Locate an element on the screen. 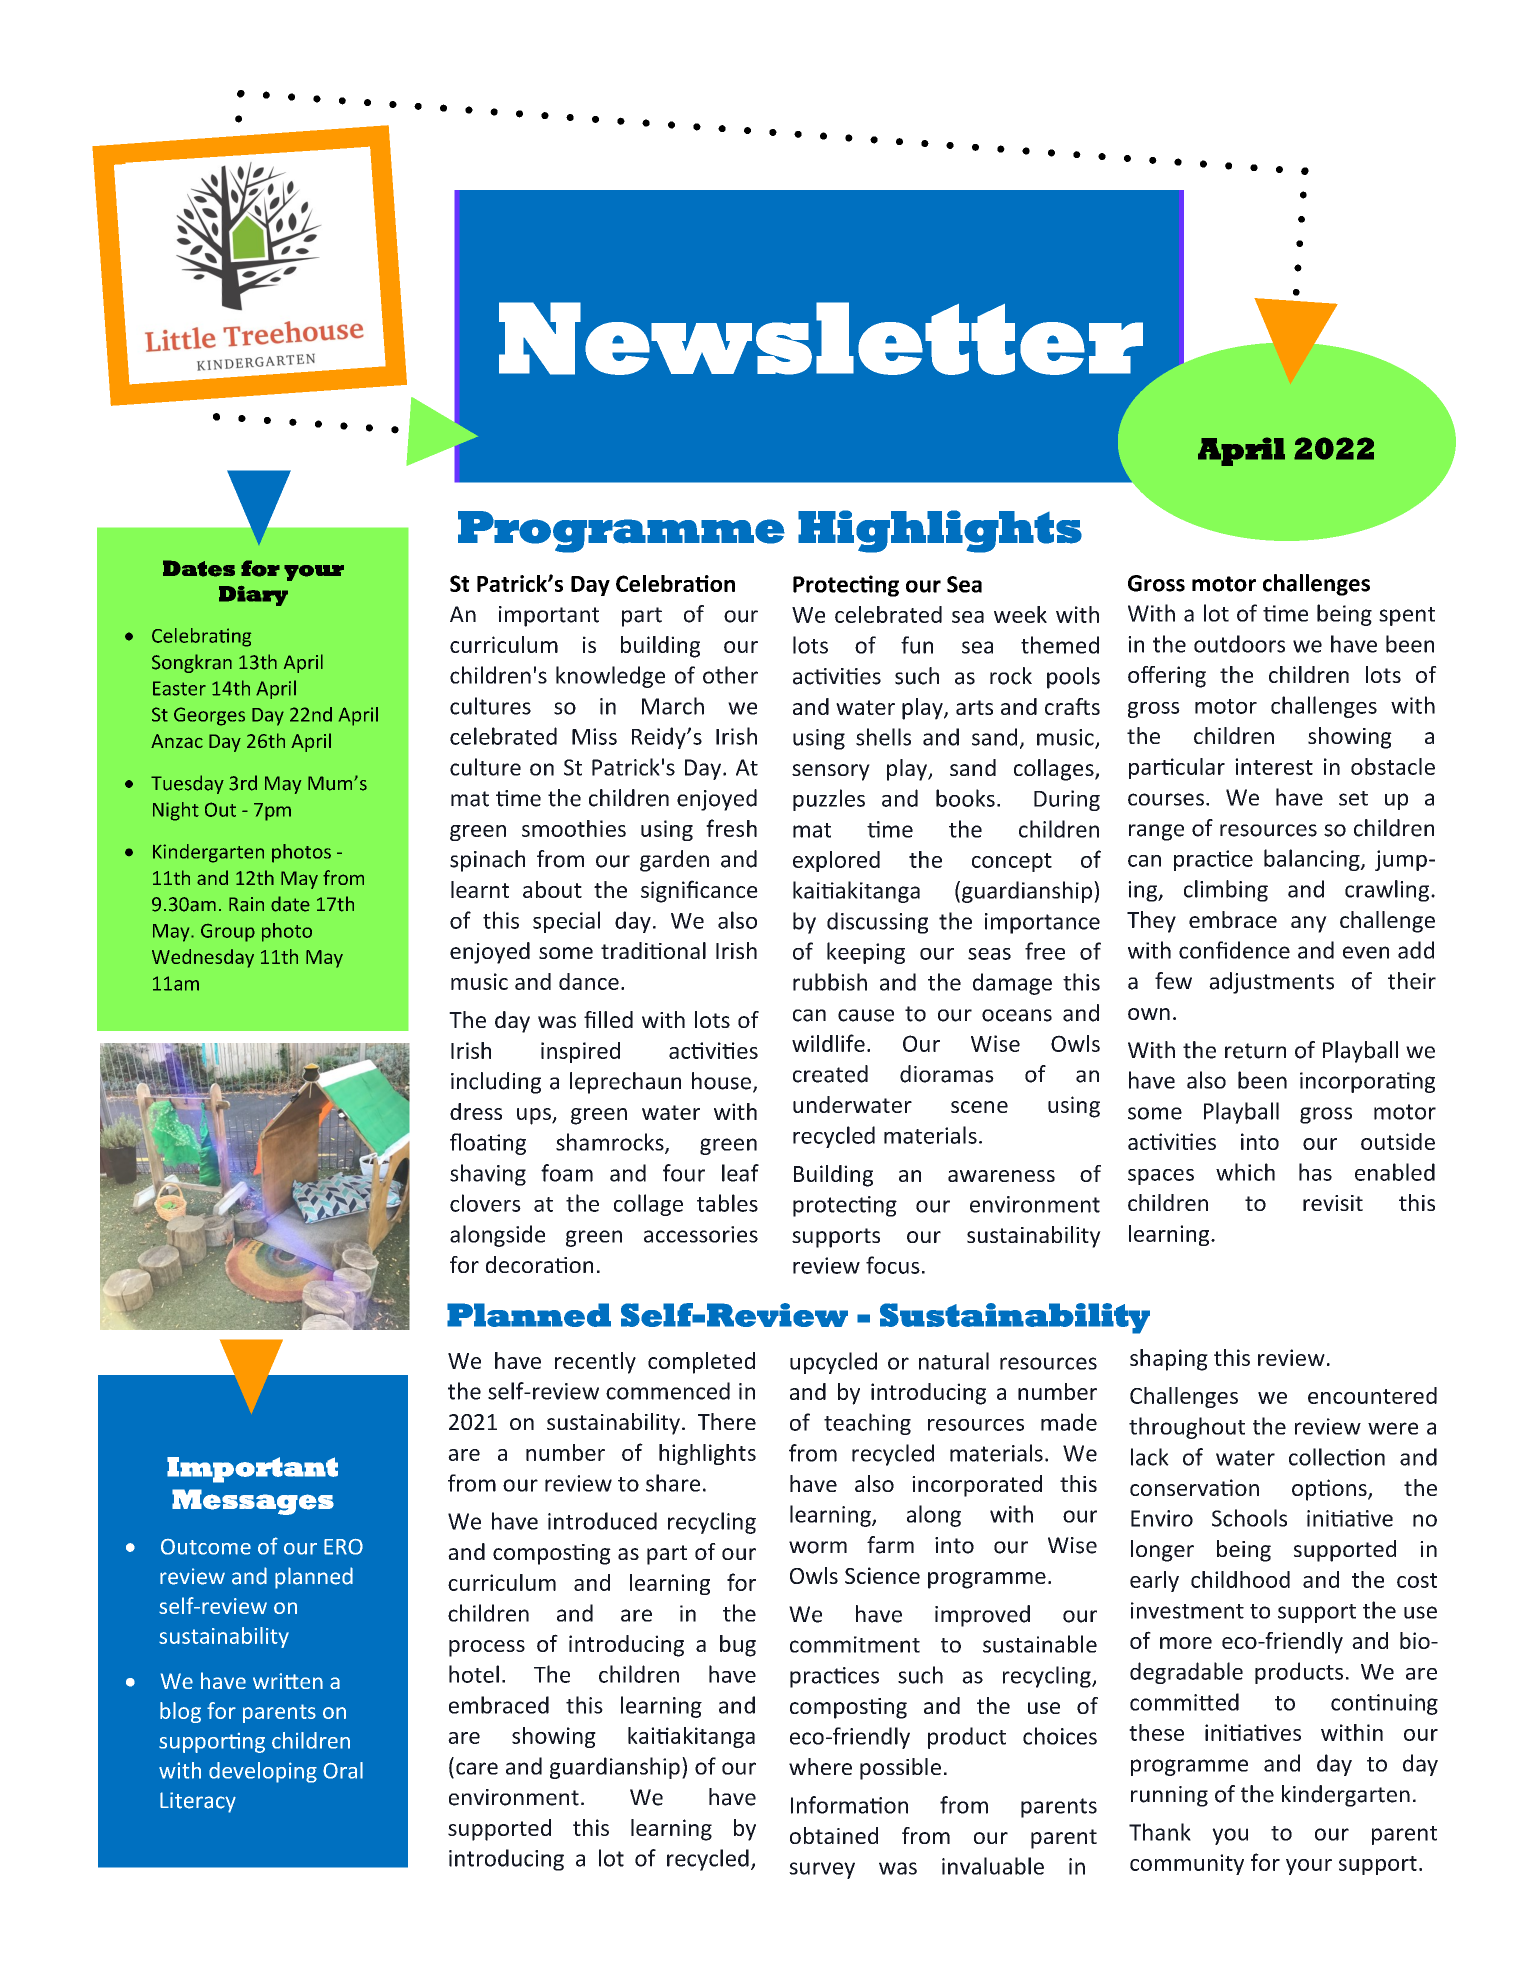  interest is located at coordinates (1274, 766).
